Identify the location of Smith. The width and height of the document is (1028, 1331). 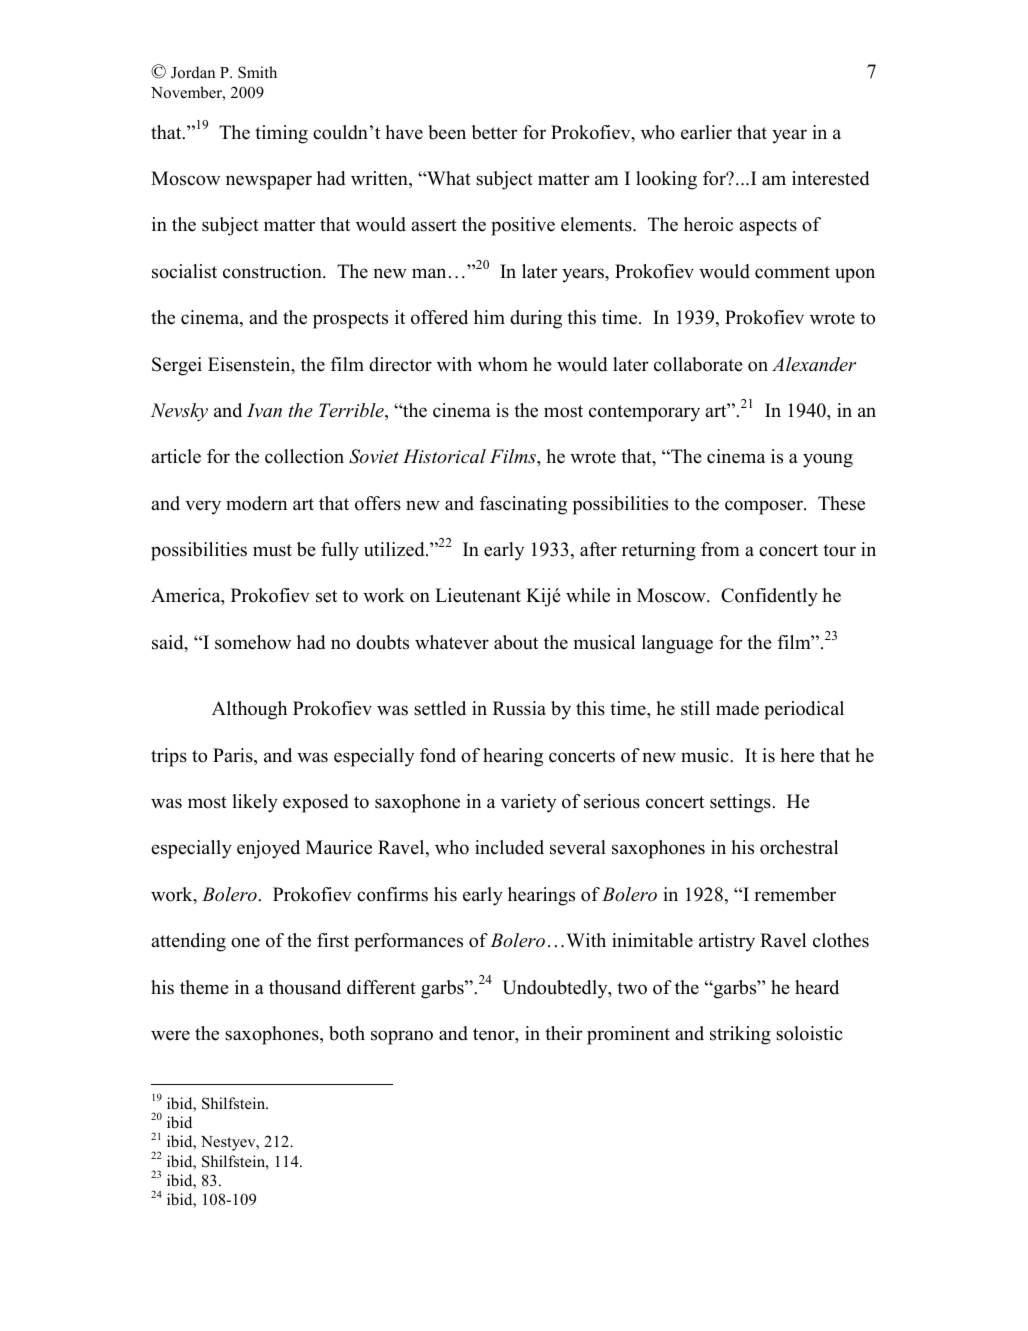
(257, 72).
